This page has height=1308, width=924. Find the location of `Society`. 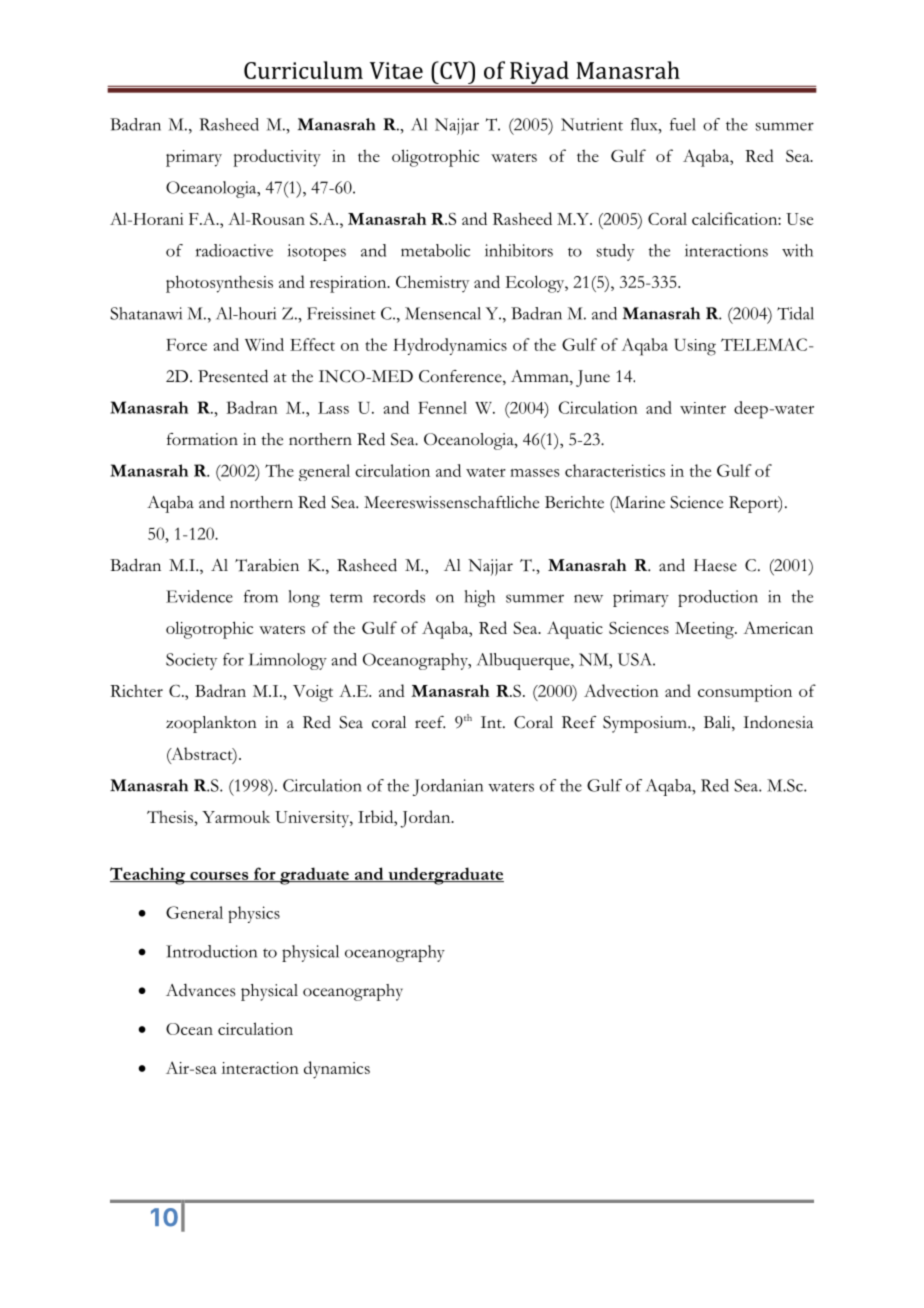

Society is located at coordinates (191, 661).
